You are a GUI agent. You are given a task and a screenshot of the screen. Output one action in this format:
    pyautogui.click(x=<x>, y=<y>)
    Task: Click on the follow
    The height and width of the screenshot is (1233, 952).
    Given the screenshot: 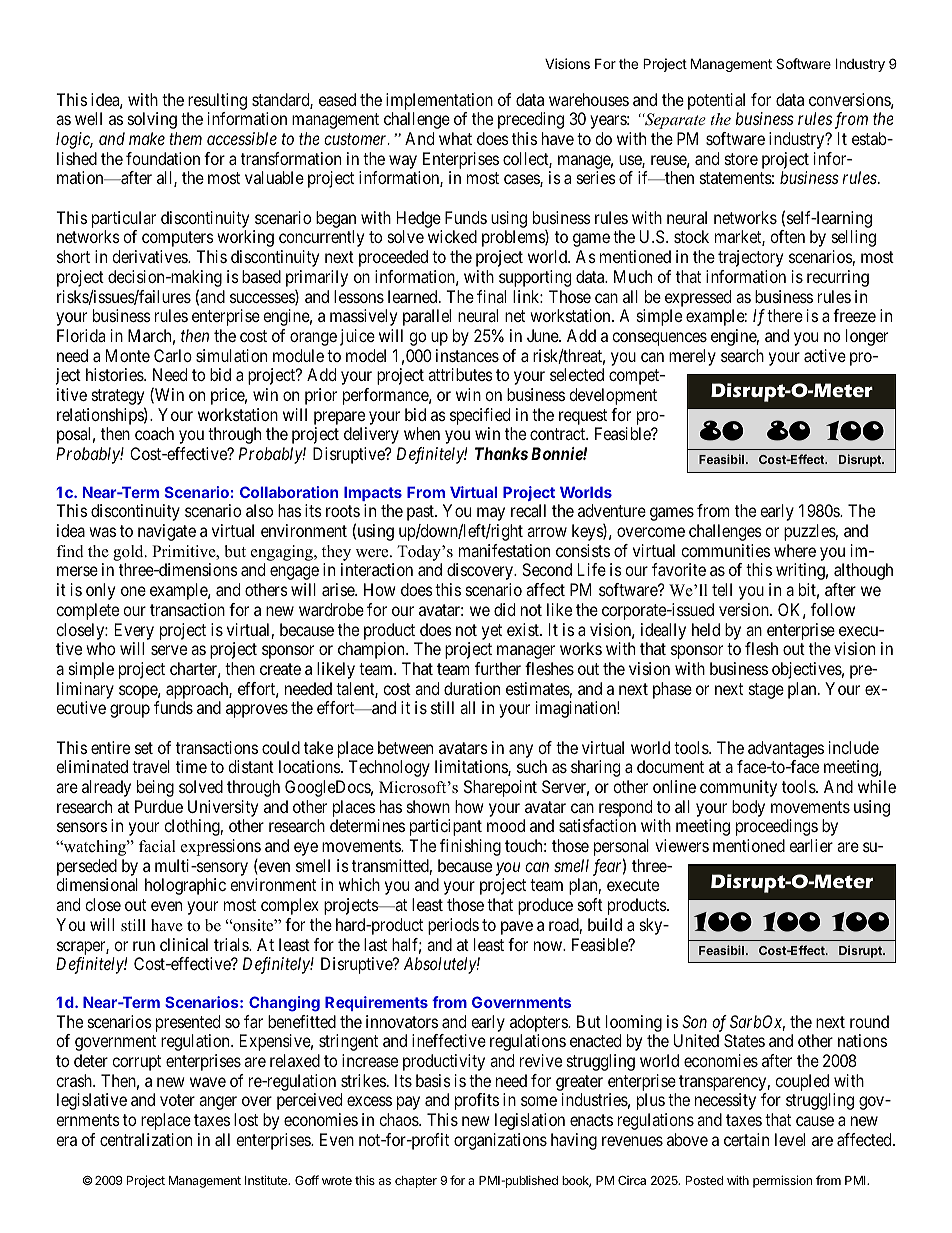 What is the action you would take?
    pyautogui.click(x=833, y=609)
